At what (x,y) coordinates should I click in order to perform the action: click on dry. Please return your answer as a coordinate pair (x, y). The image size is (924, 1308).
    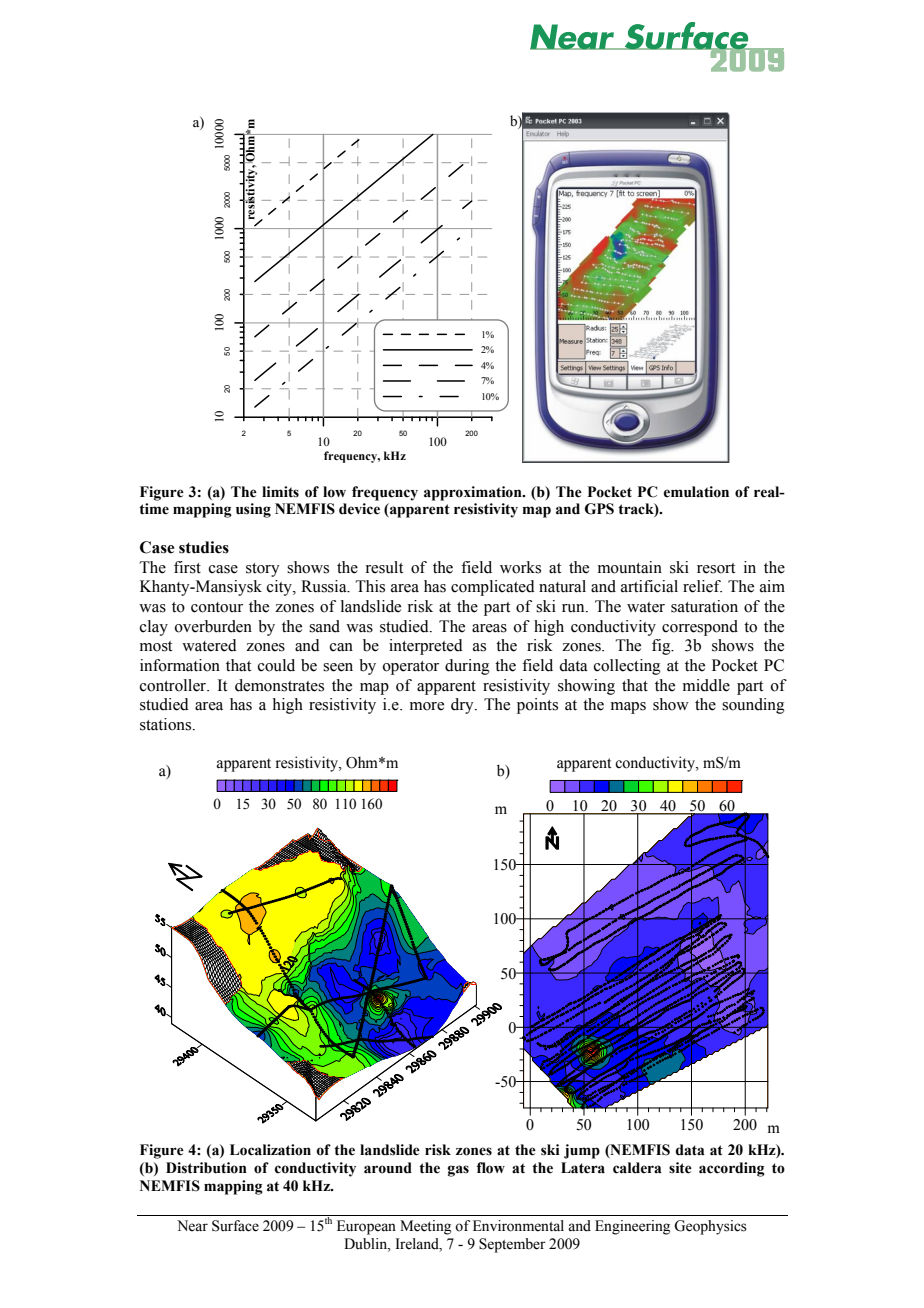
    Looking at the image, I should click on (463, 706).
